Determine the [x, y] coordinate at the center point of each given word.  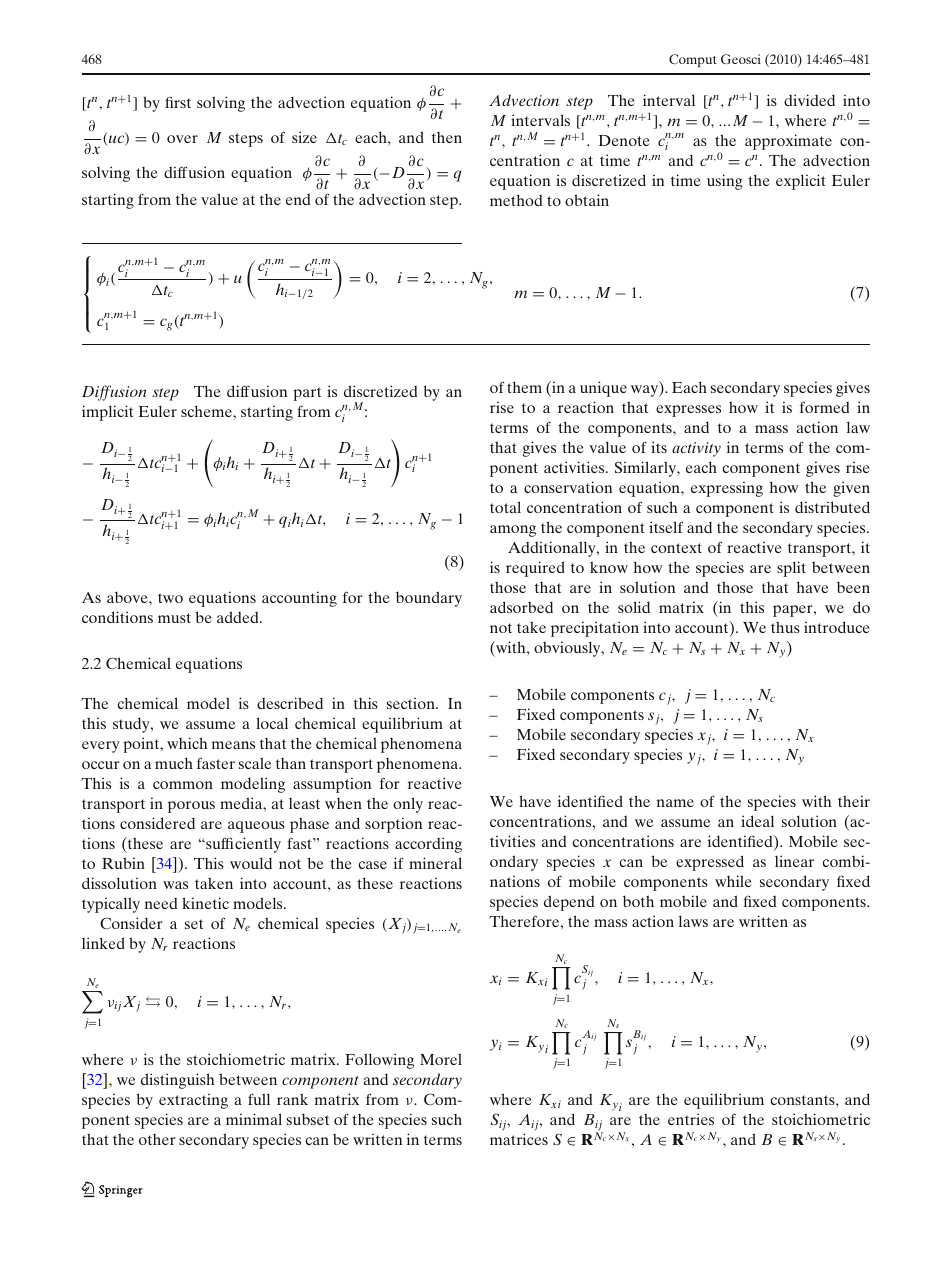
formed [824, 407]
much [174, 763]
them [524, 387]
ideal [757, 821]
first [178, 102]
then [447, 137]
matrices [519, 1139]
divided [809, 100]
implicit [107, 413]
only [408, 805]
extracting [193, 1101]
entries [691, 1119]
